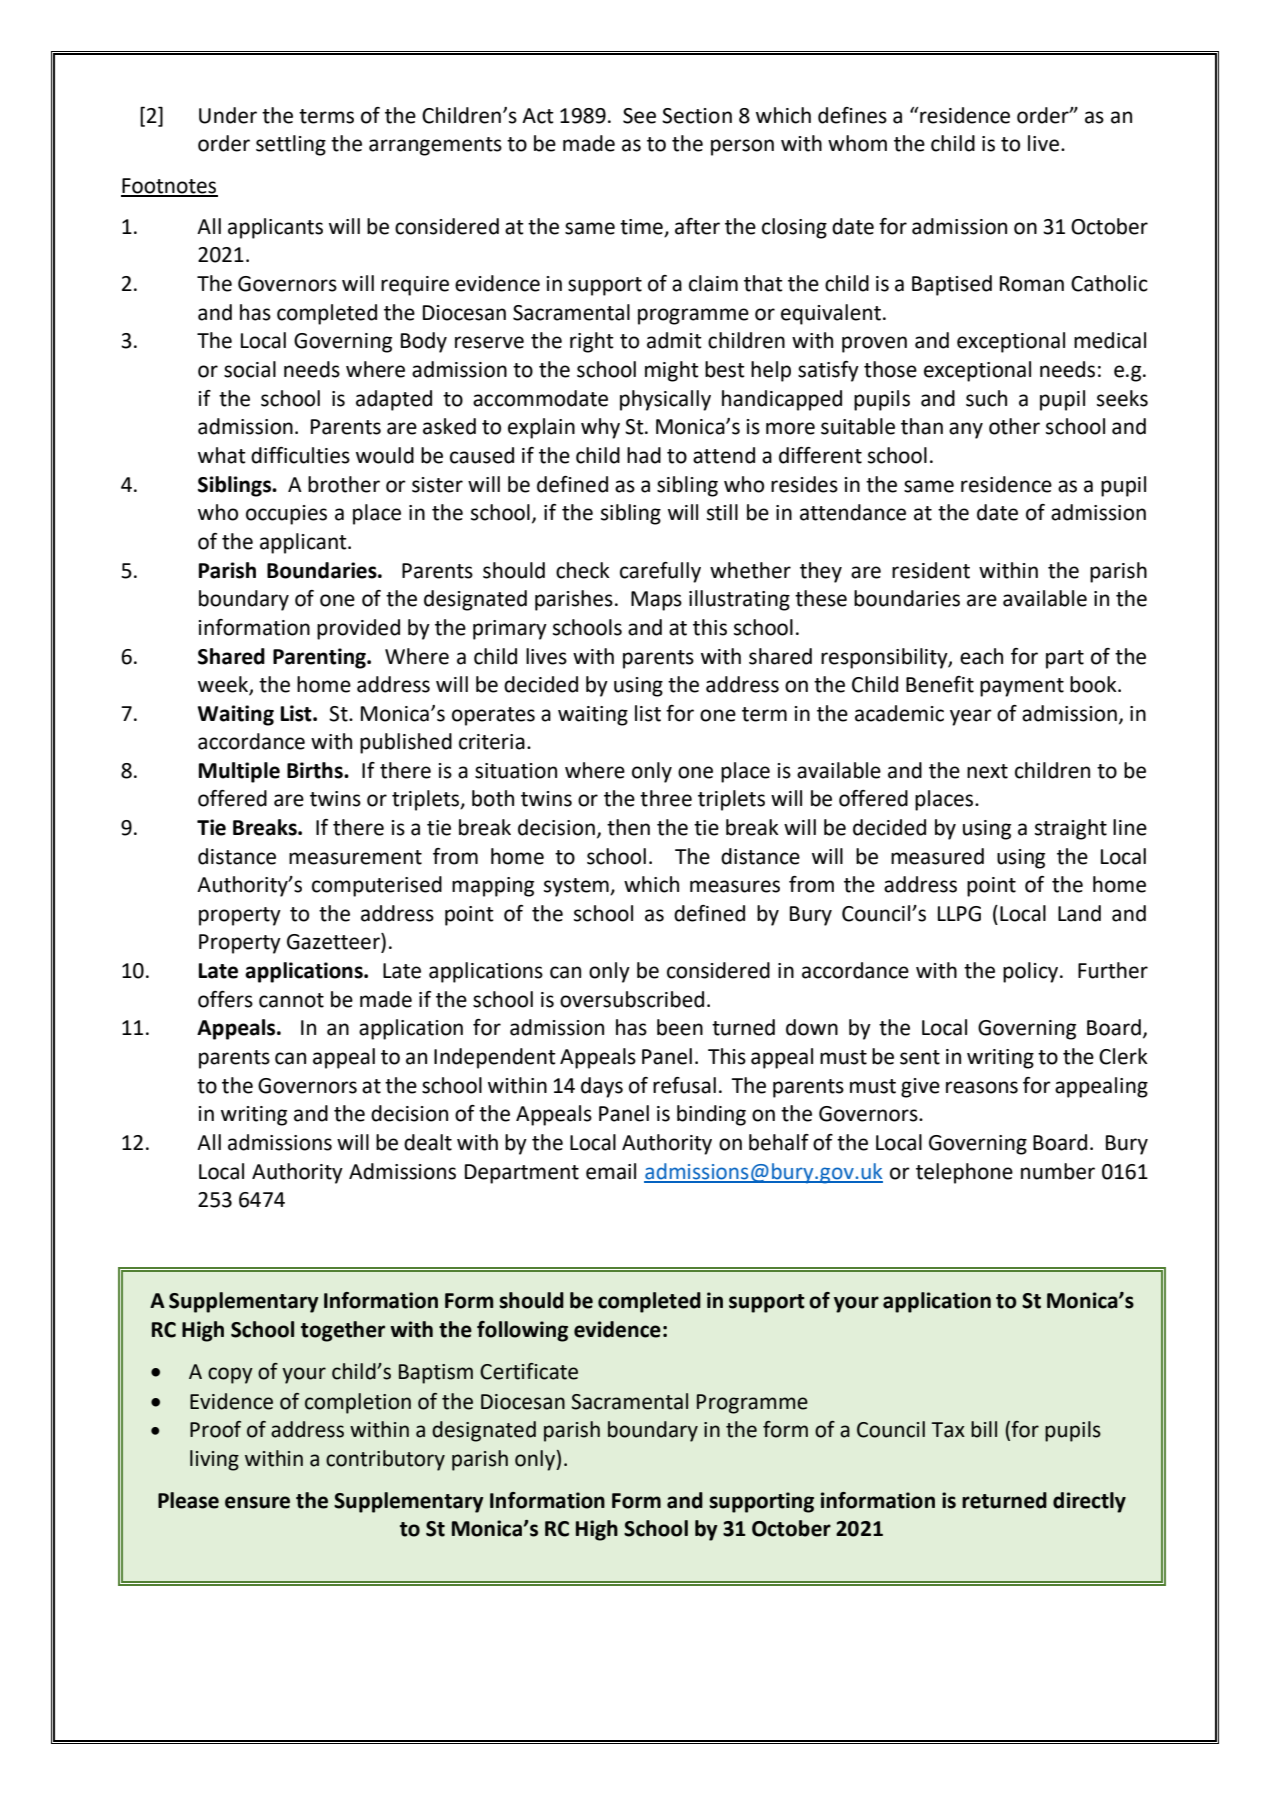  I want to click on email, so click(611, 1171).
